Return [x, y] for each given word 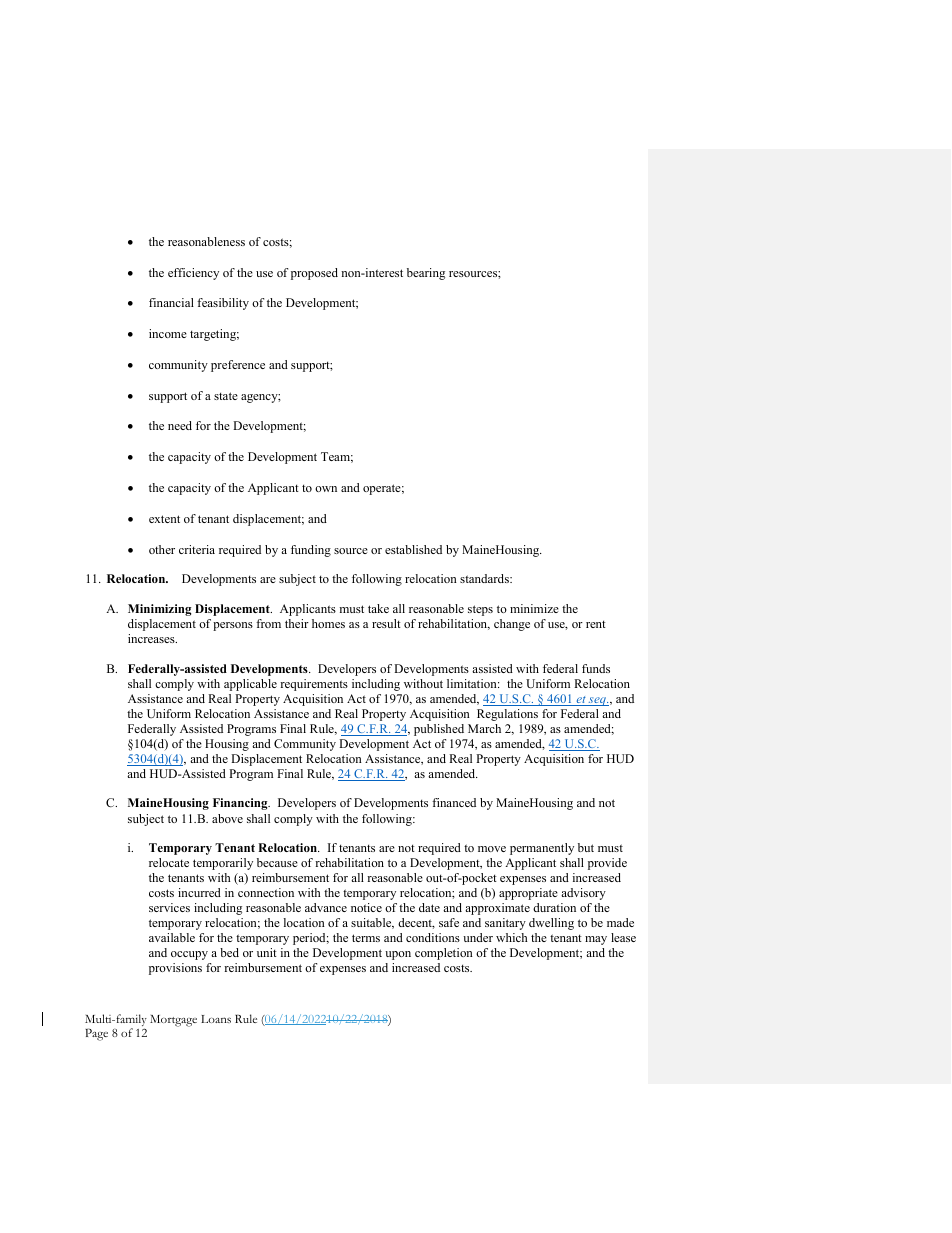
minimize [534, 608]
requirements [314, 685]
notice [366, 907]
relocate [169, 862]
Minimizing [159, 610]
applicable [250, 685]
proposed [314, 274]
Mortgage [173, 1021]
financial [171, 302]
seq [598, 701]
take [378, 608]
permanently [542, 849]
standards [485, 578]
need [180, 425]
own [326, 489]
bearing [426, 274]
